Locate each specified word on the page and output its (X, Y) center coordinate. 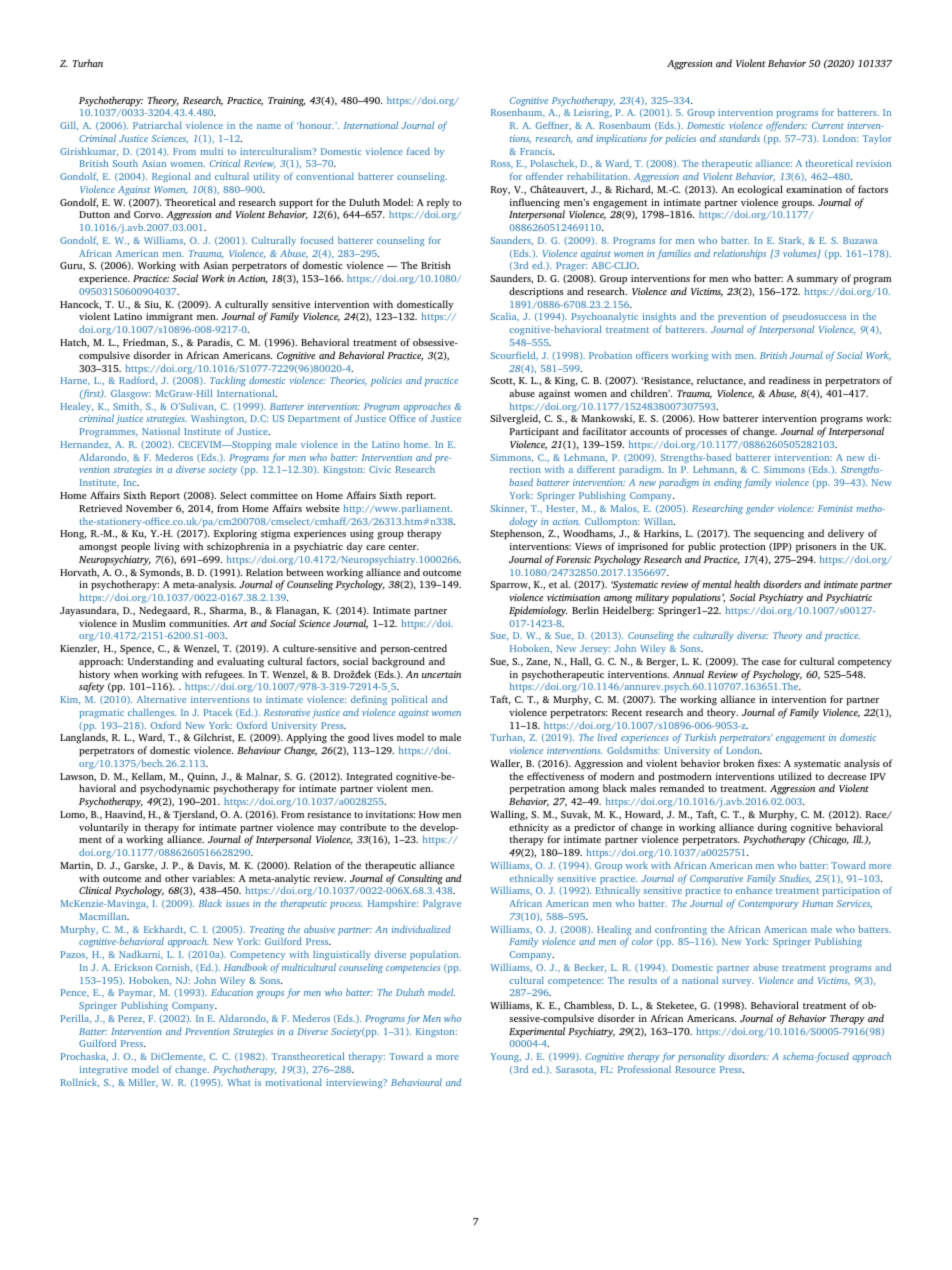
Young (506, 1057)
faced (418, 151)
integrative (104, 1070)
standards (739, 138)
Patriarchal (157, 125)
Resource (695, 1069)
